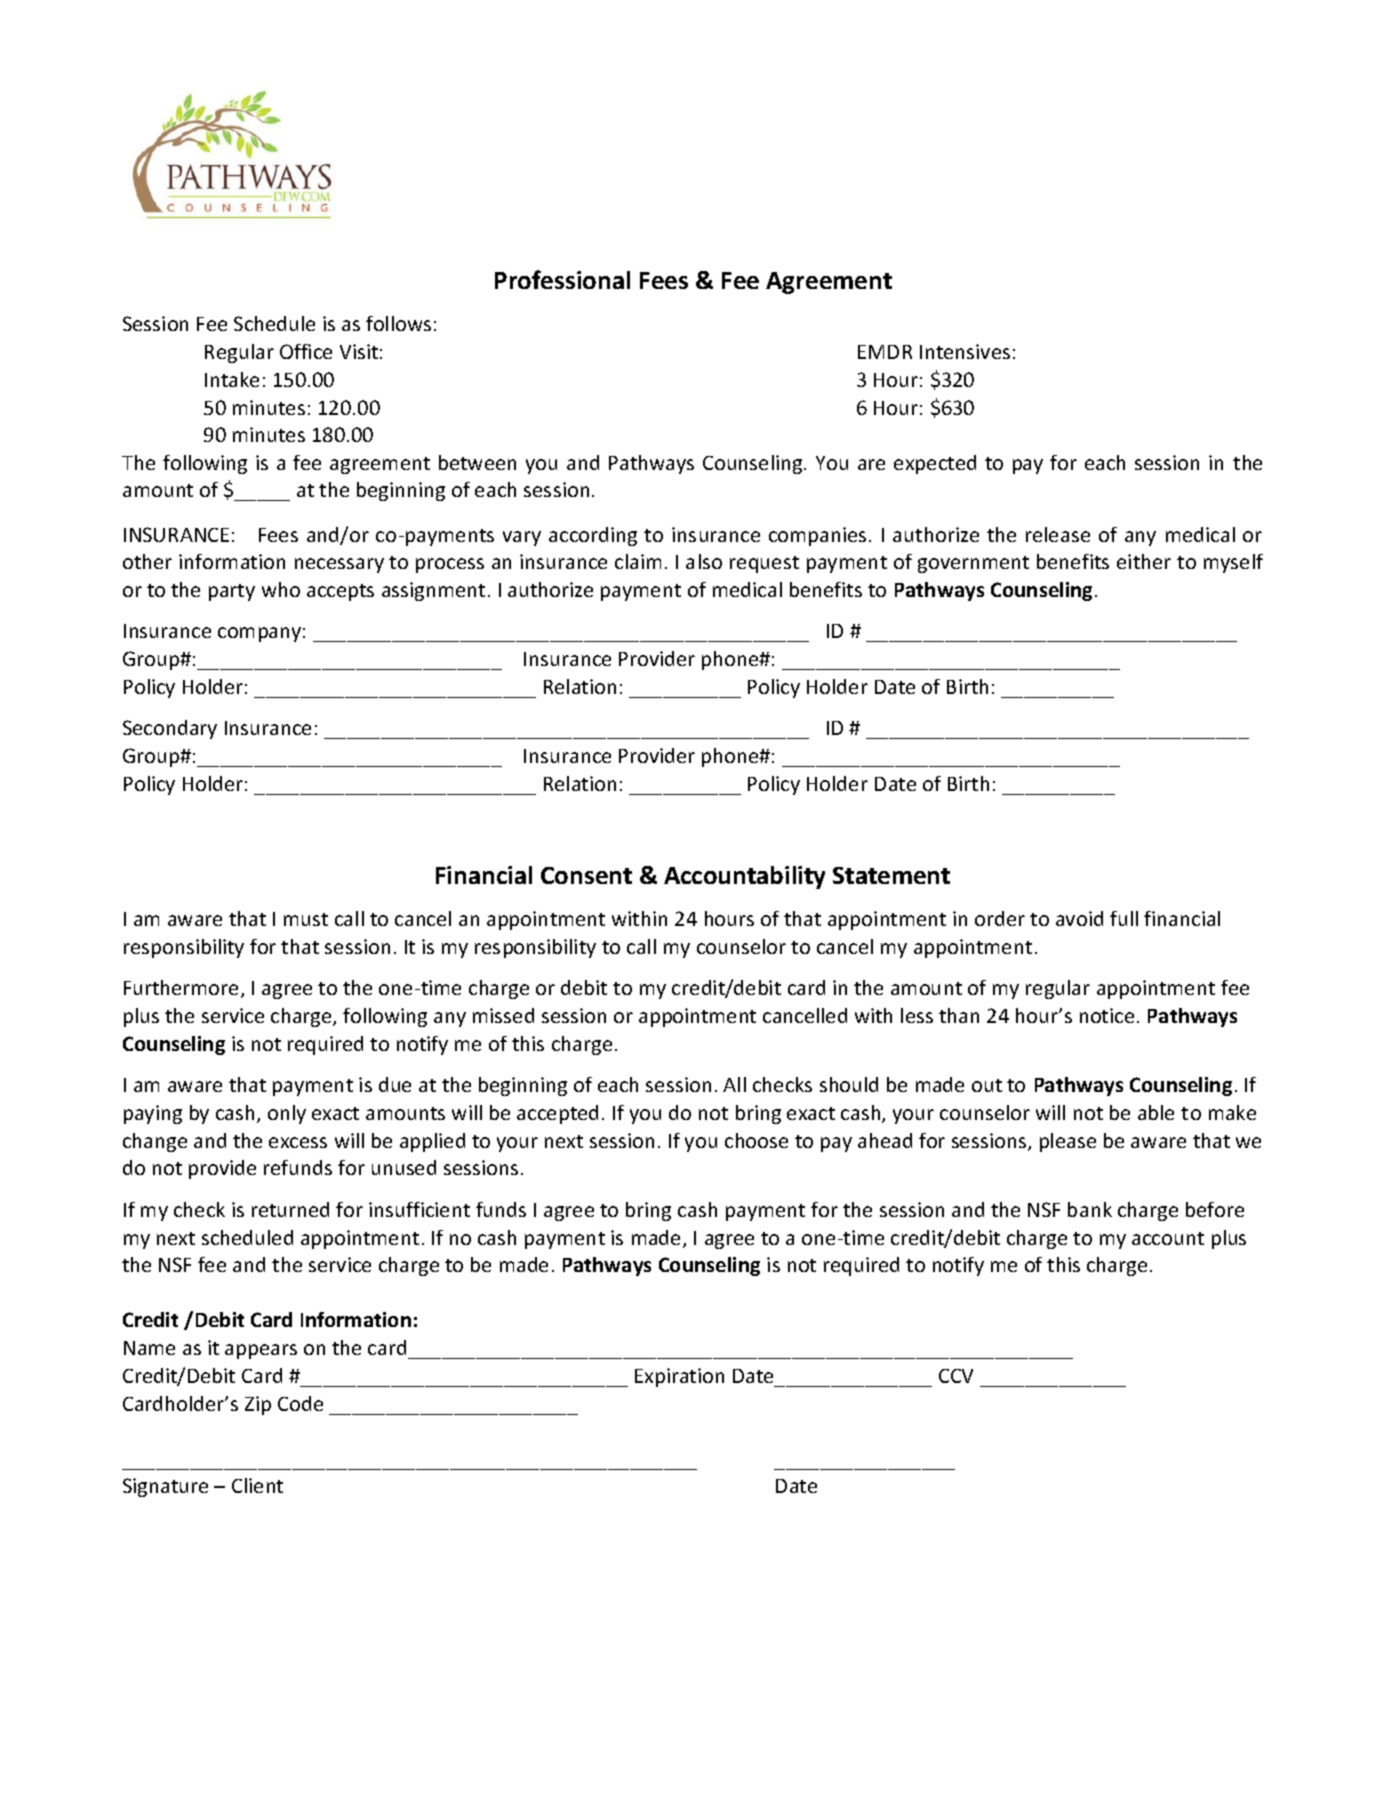  What do you see at coordinates (298, 1142) in the screenshot?
I see `excess` at bounding box center [298, 1142].
